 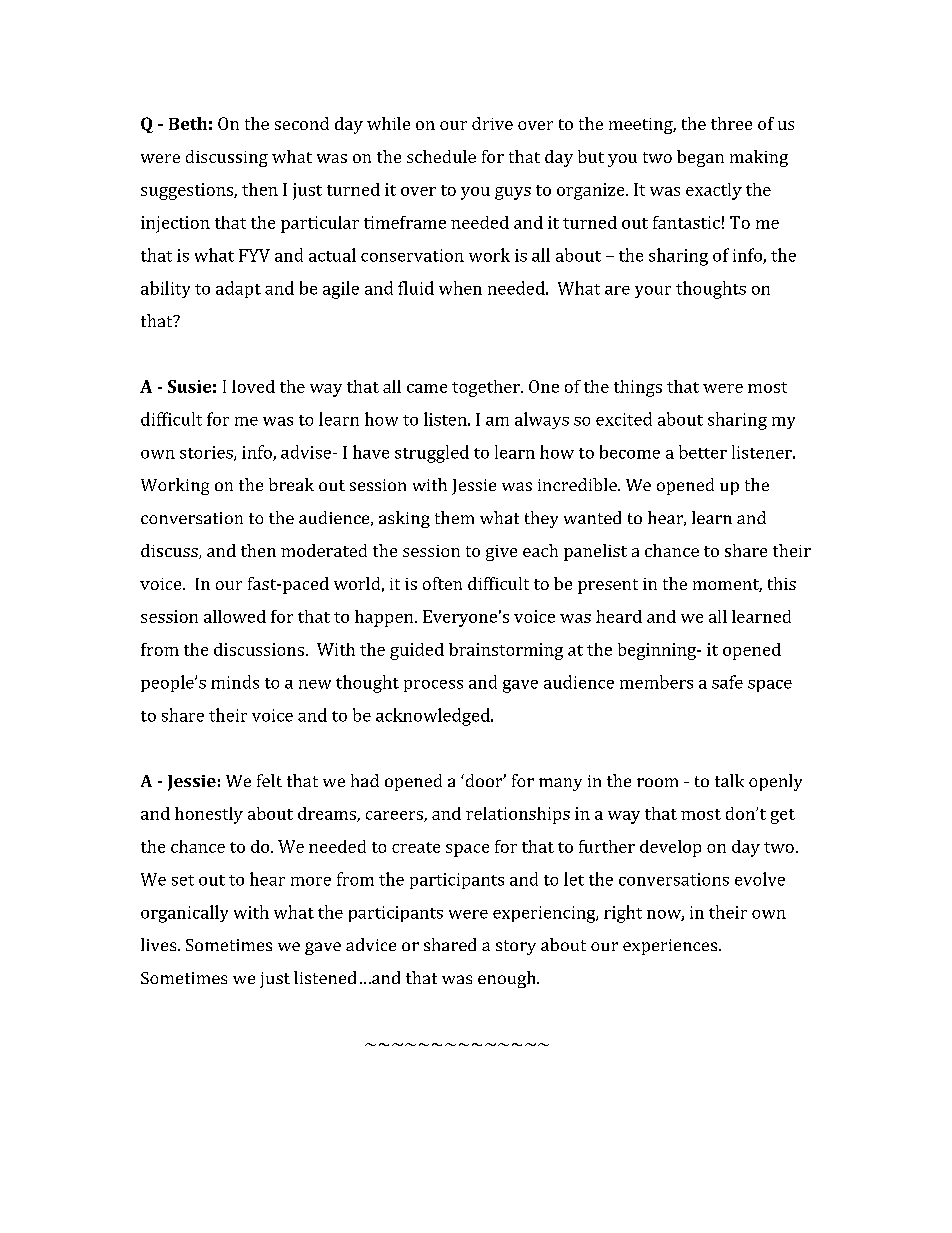 I want to click on process, so click(x=433, y=686).
